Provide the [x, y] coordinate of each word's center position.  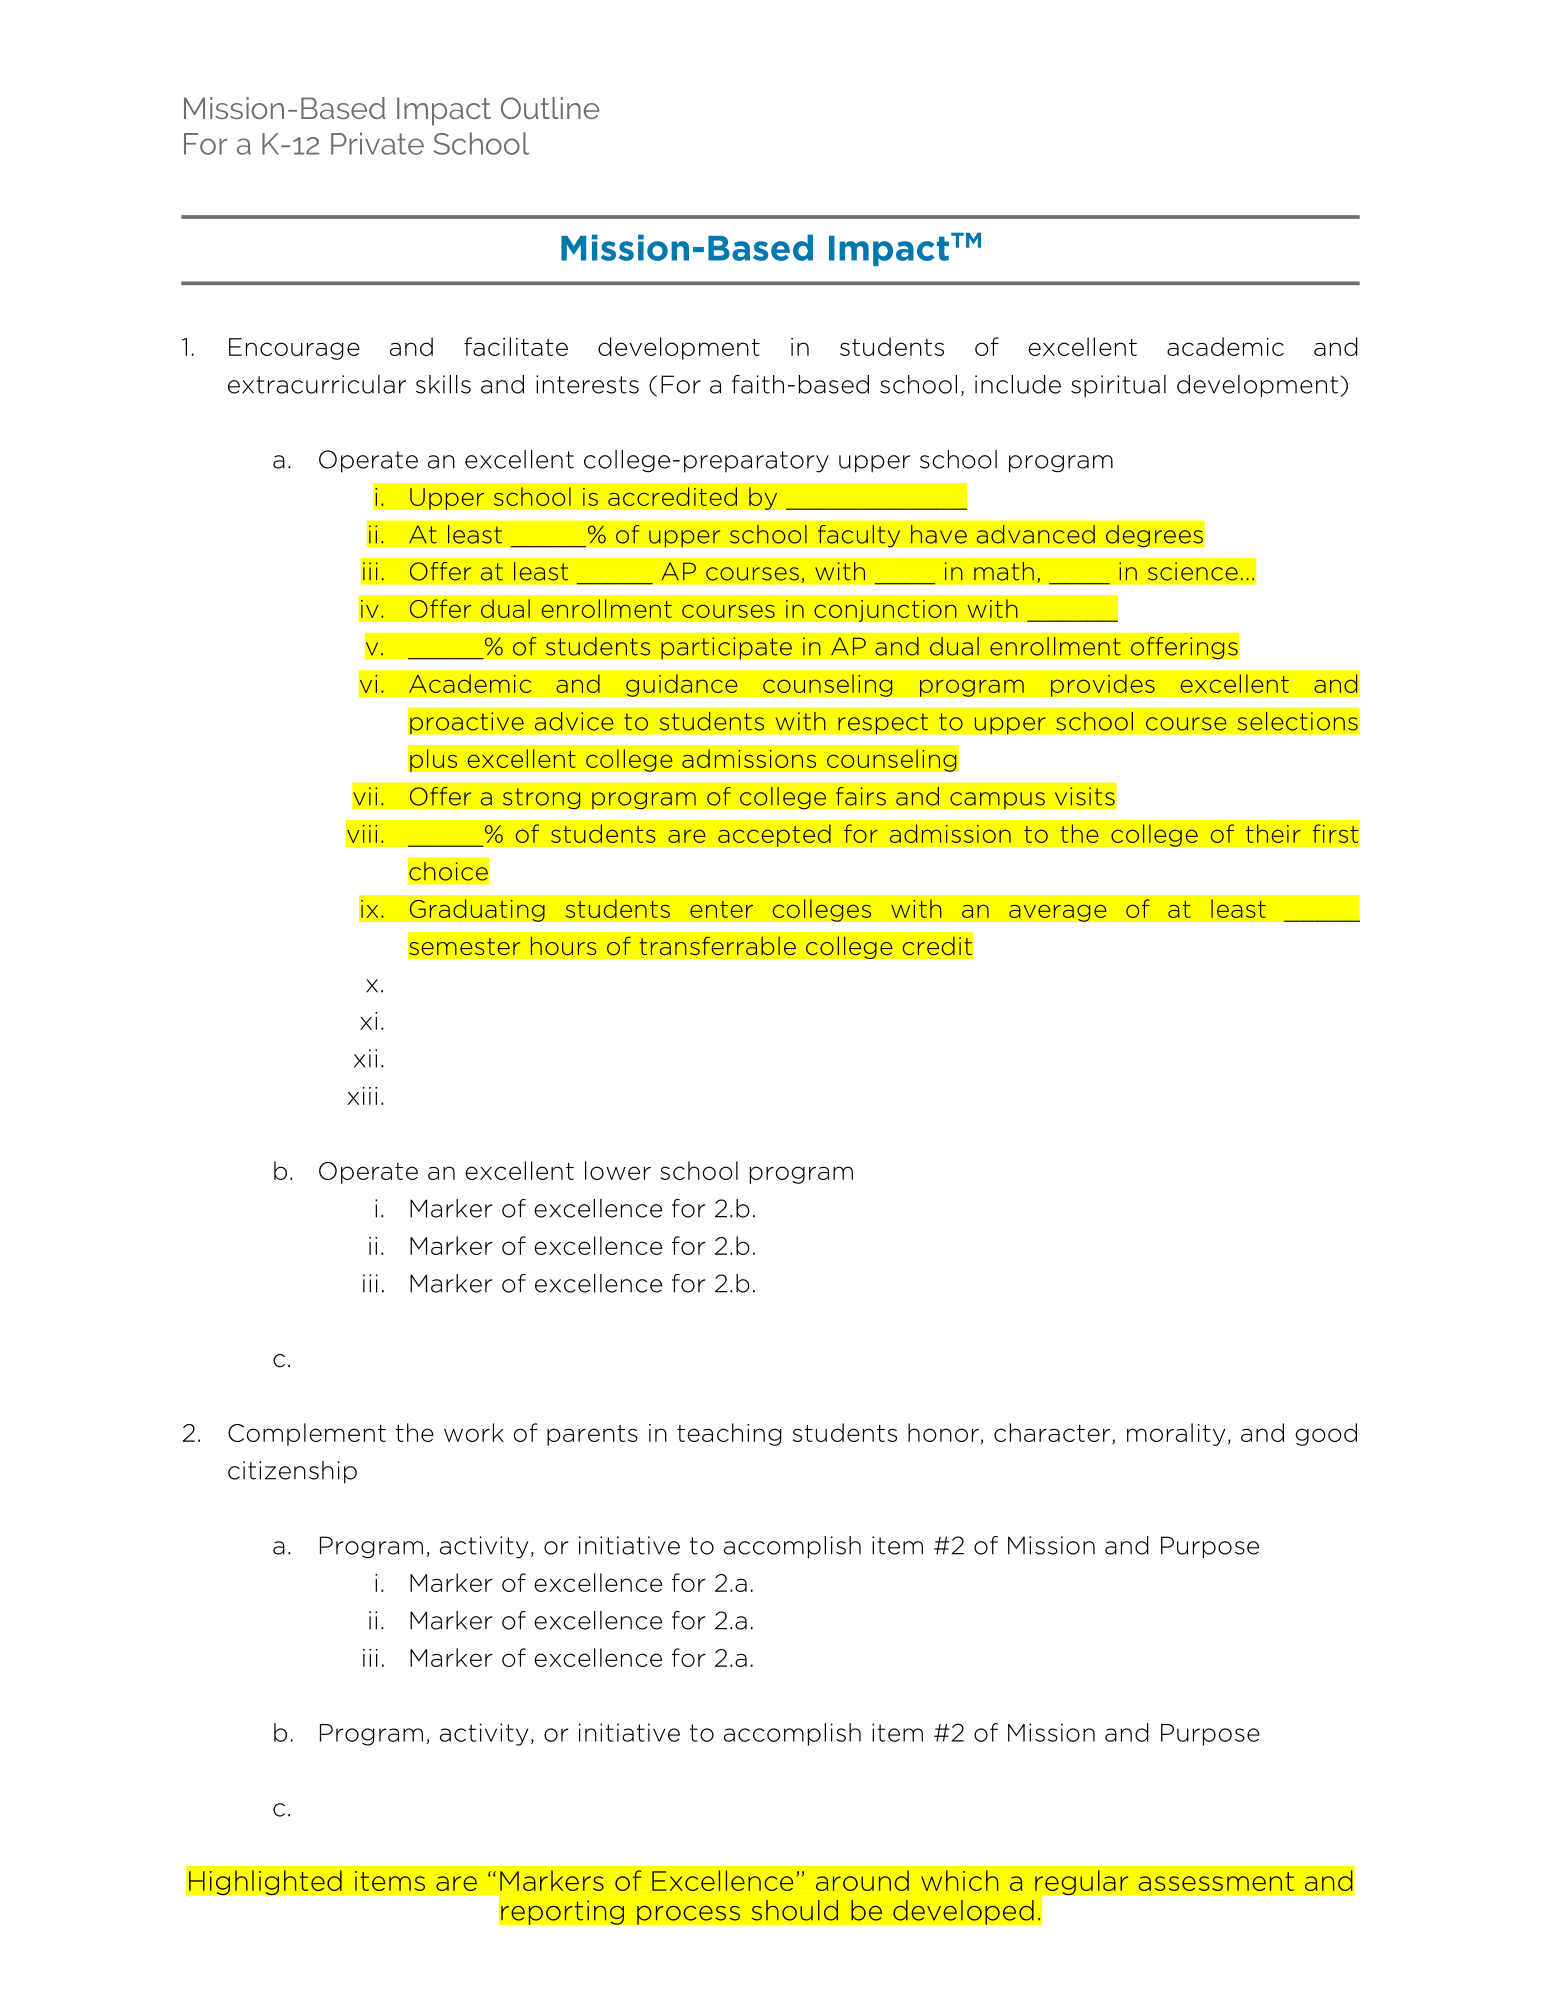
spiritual [1118, 386]
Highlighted [265, 1882]
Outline [550, 108]
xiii [362, 1096]
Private [377, 143]
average [1058, 913]
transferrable [717, 946]
